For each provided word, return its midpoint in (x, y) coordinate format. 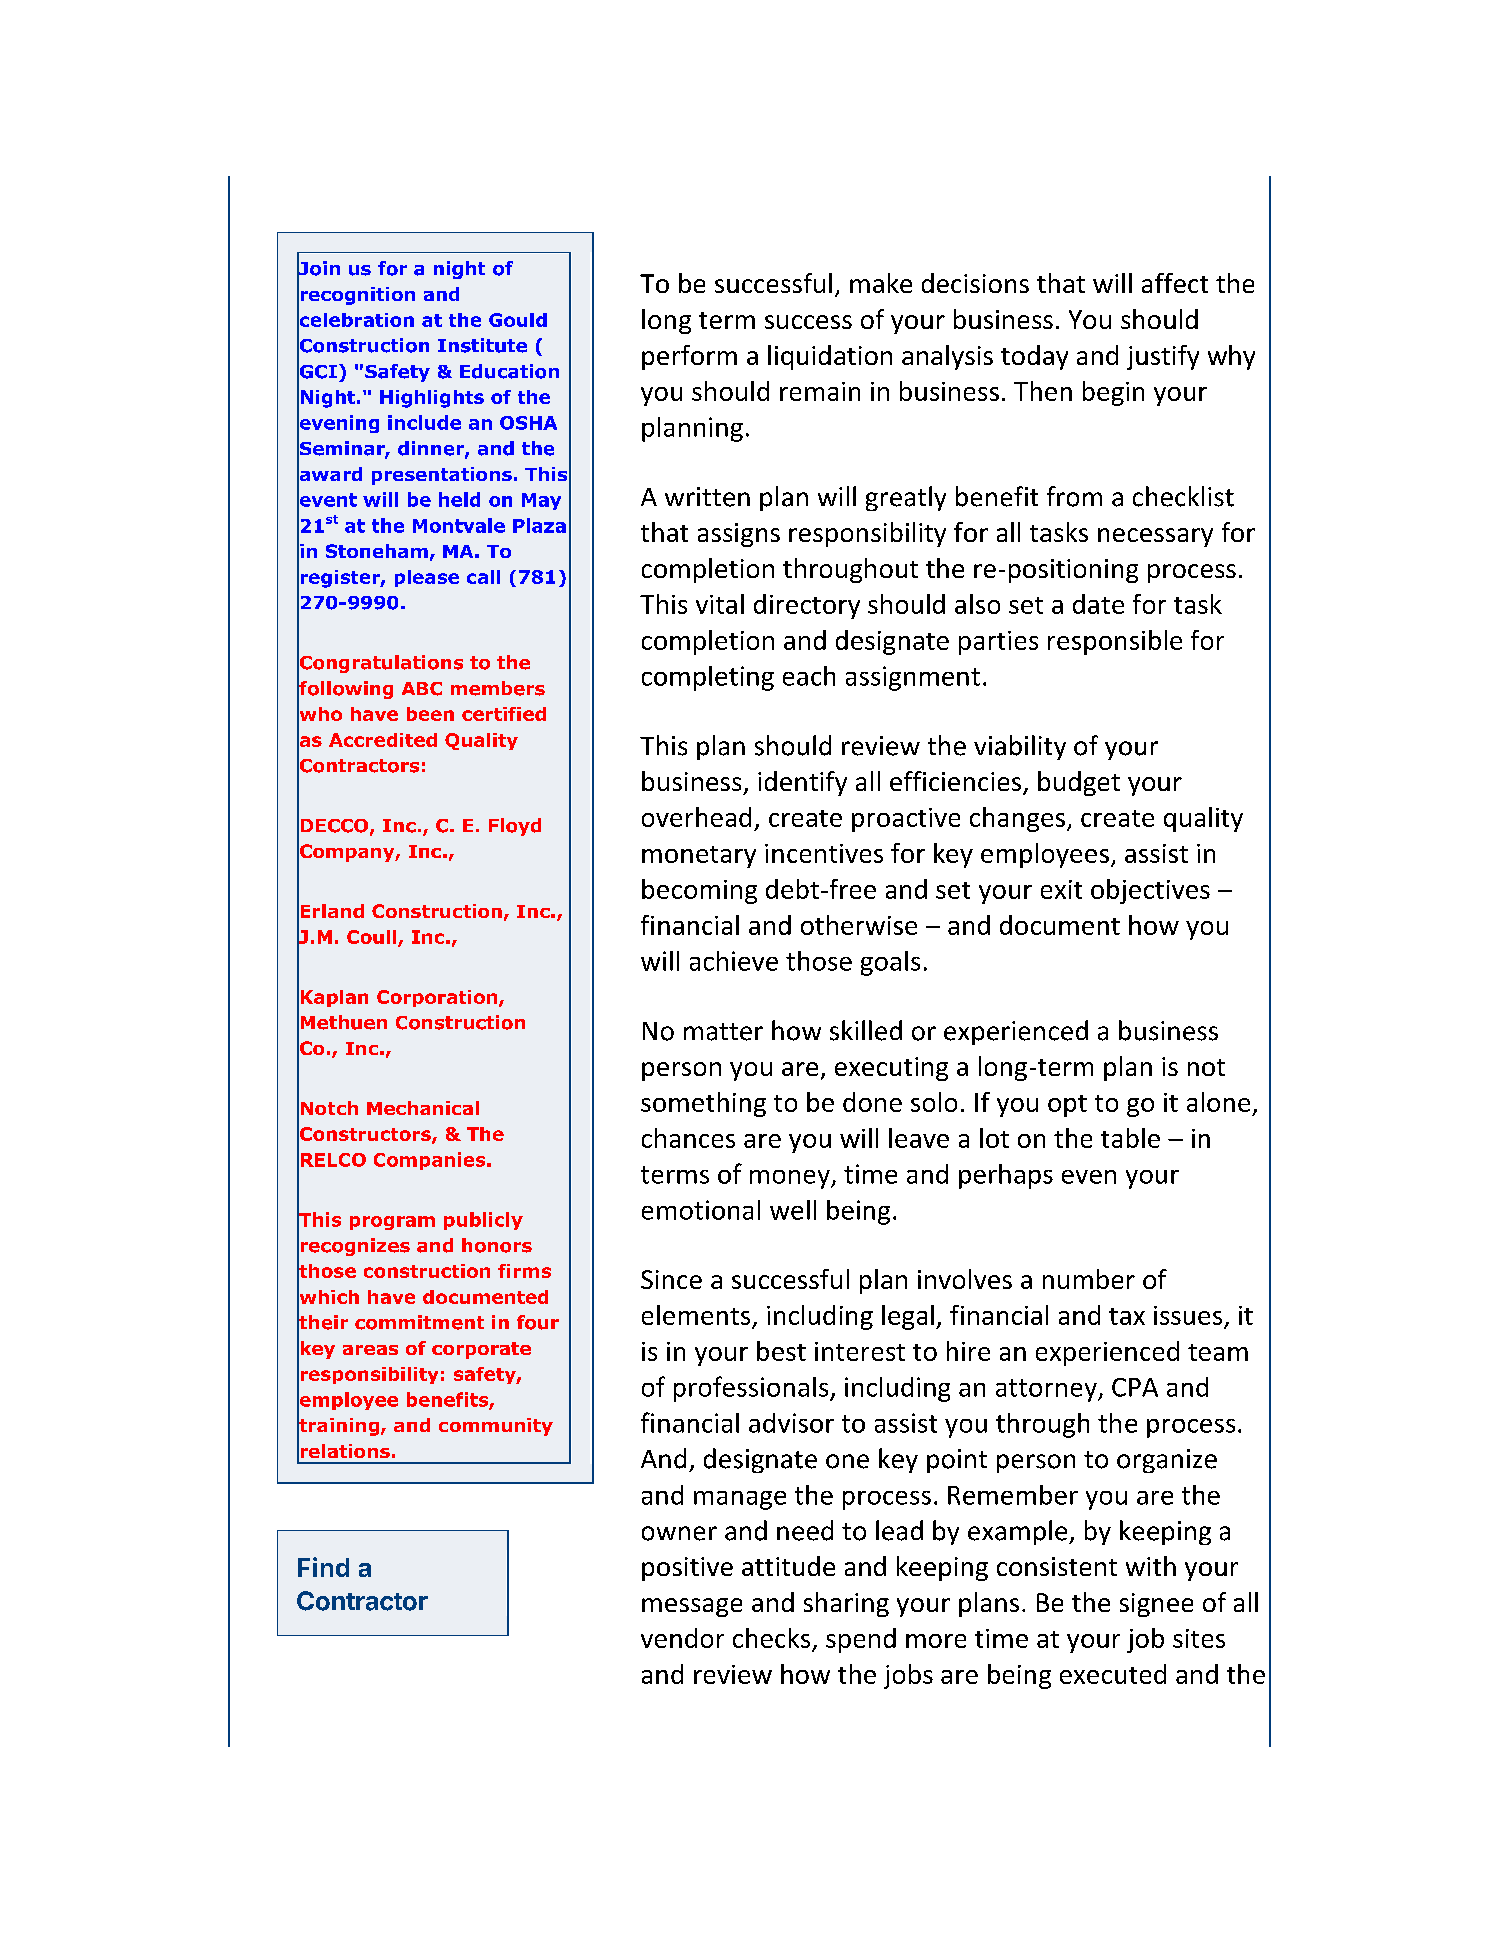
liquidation (830, 357)
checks (773, 1639)
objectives (1150, 891)
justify (1163, 357)
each (809, 676)
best (781, 1351)
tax (1127, 1316)
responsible (1115, 642)
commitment (419, 1322)
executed (1113, 1674)
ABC (422, 689)
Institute (482, 345)
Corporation (438, 998)
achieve (734, 961)
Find (323, 1567)
